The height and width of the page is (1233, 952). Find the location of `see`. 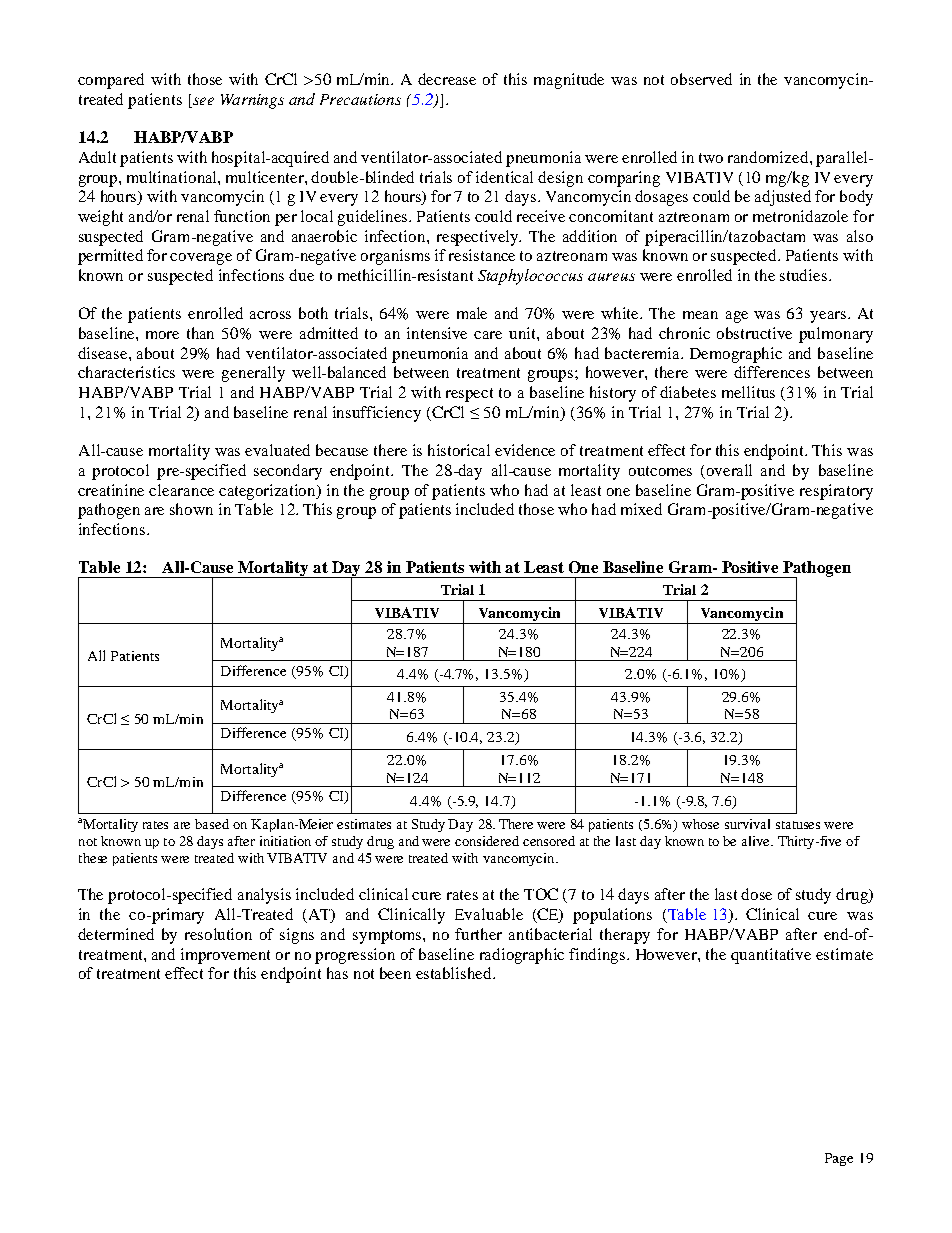

see is located at coordinates (202, 102).
